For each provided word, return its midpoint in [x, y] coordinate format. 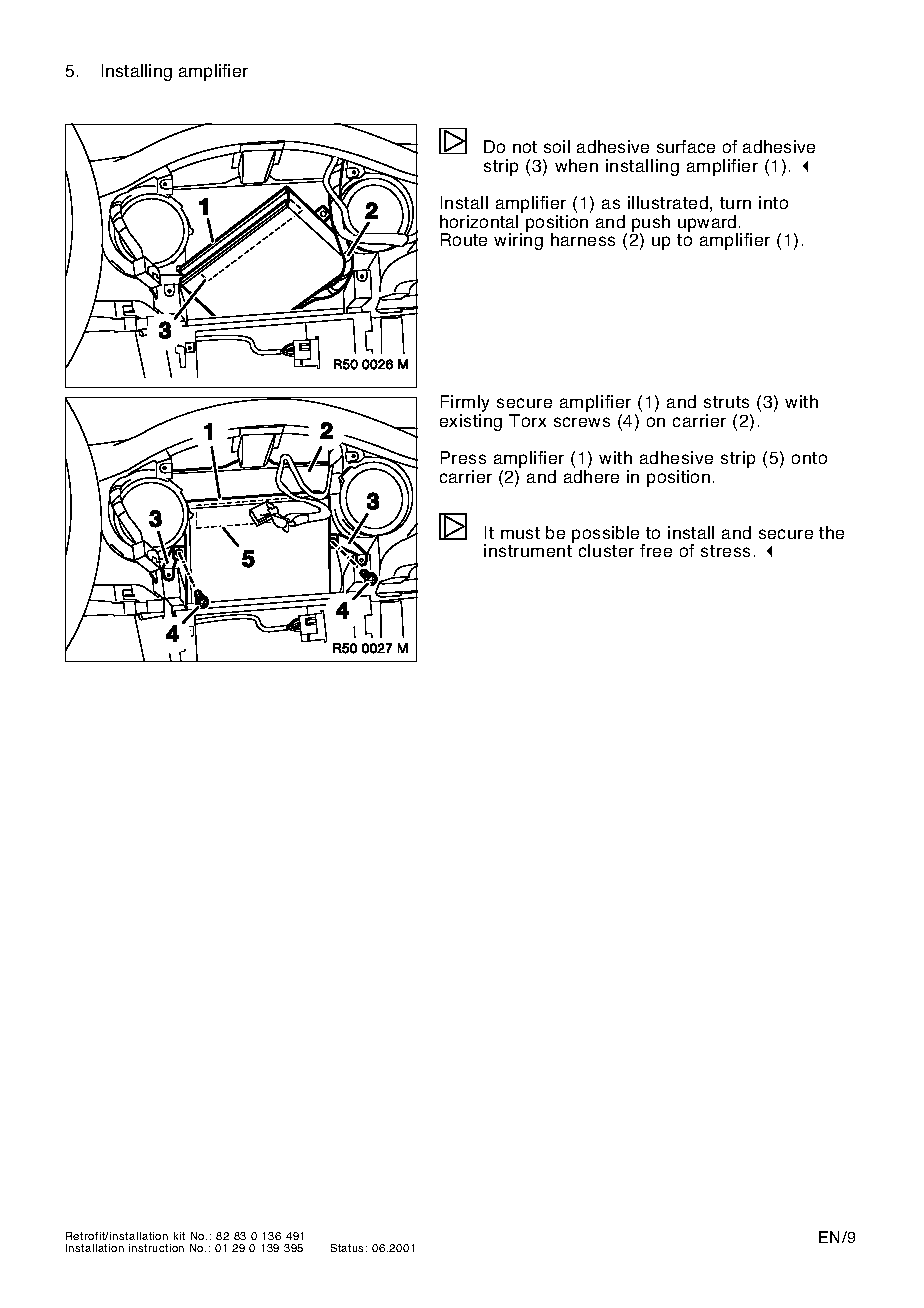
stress [725, 551]
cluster [606, 550]
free [656, 550]
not [525, 147]
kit [179, 1236]
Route [464, 239]
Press [463, 457]
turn [735, 203]
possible [605, 535]
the [831, 532]
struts [726, 402]
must [520, 533]
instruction [156, 1248]
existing [471, 422]
